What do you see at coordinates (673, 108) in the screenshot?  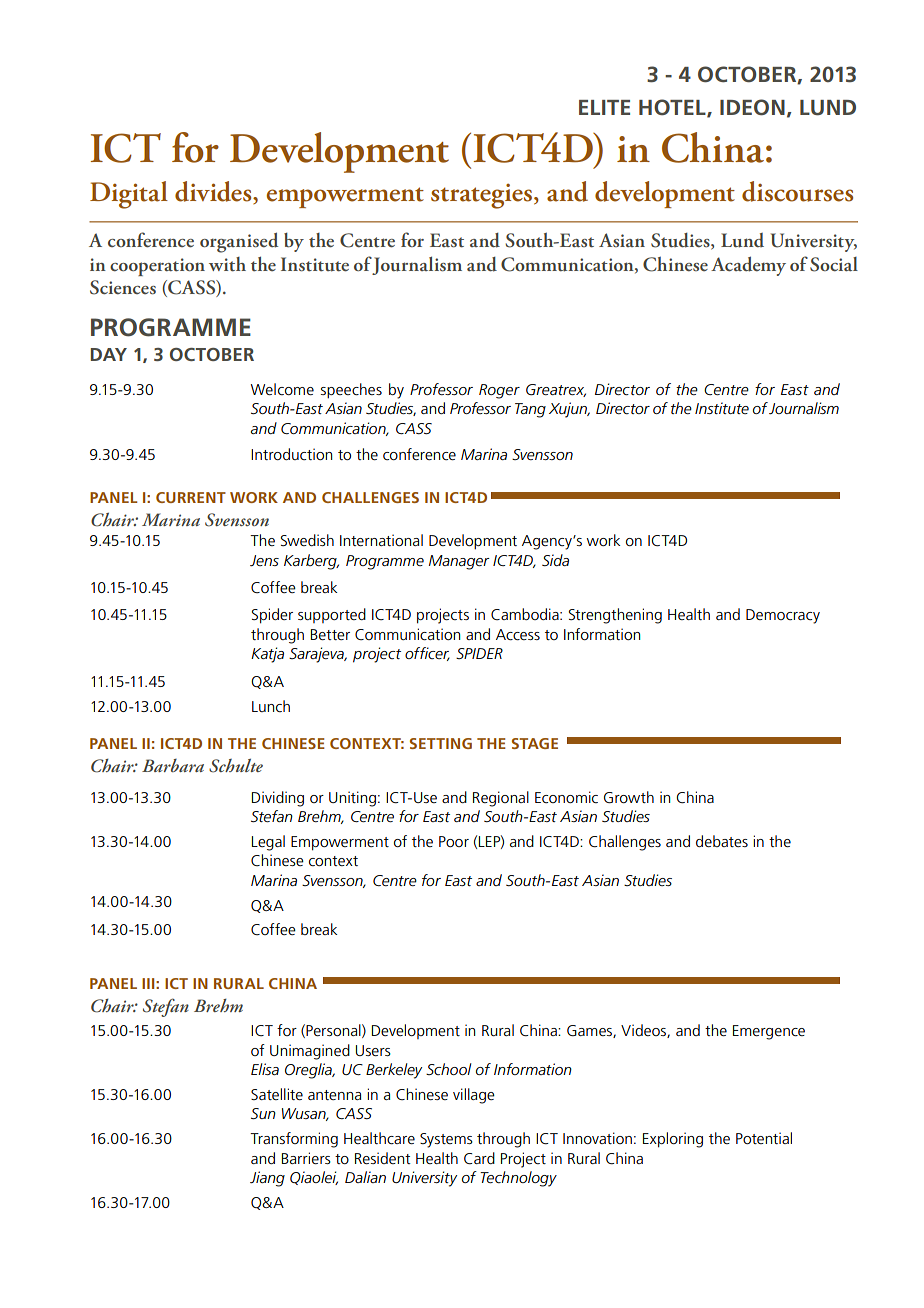 I see `HOTEL` at bounding box center [673, 108].
